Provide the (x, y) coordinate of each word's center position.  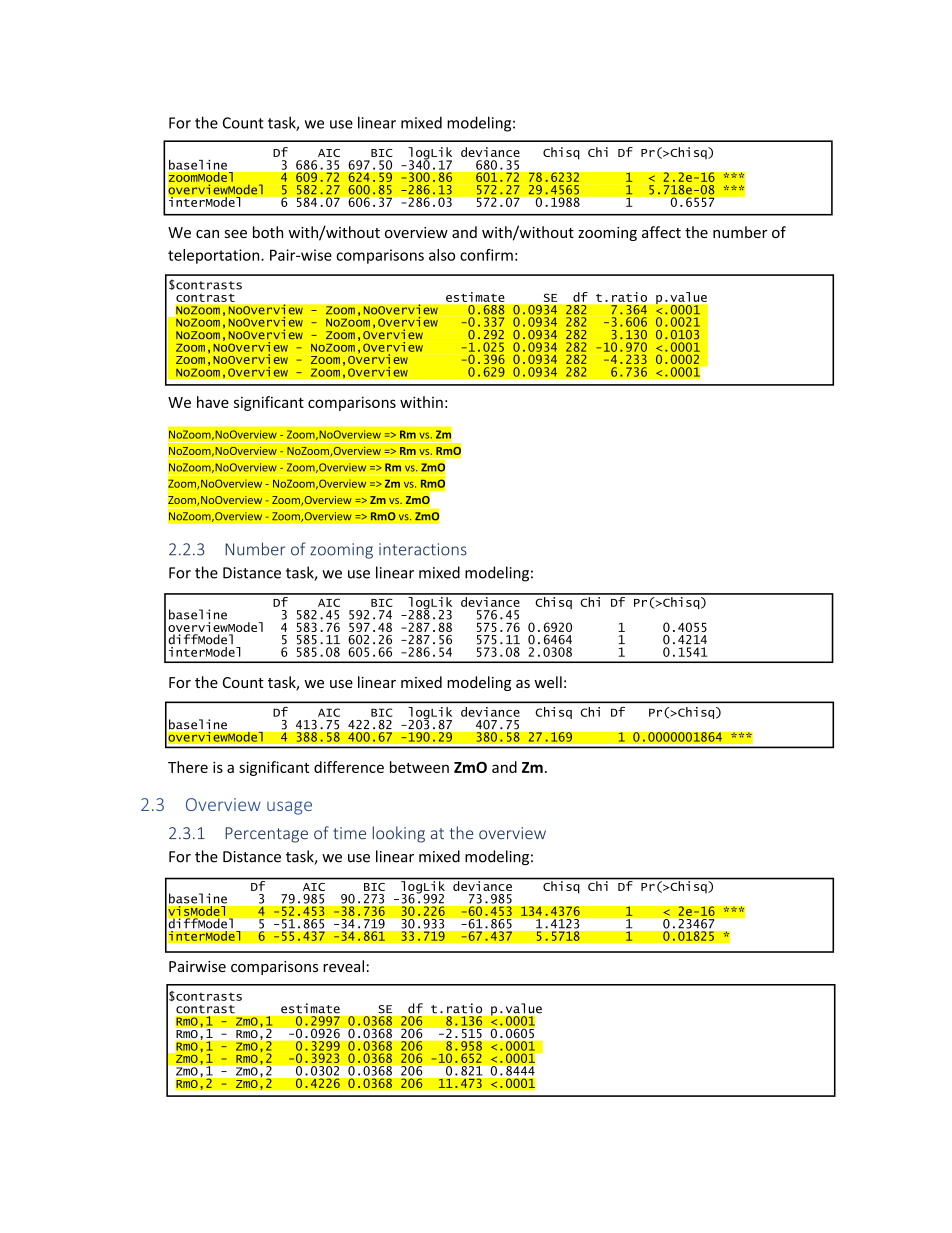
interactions (423, 549)
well (548, 682)
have (213, 402)
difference (349, 767)
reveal (343, 966)
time (349, 833)
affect (661, 232)
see (236, 234)
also (442, 255)
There (188, 767)
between (419, 767)
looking (399, 834)
